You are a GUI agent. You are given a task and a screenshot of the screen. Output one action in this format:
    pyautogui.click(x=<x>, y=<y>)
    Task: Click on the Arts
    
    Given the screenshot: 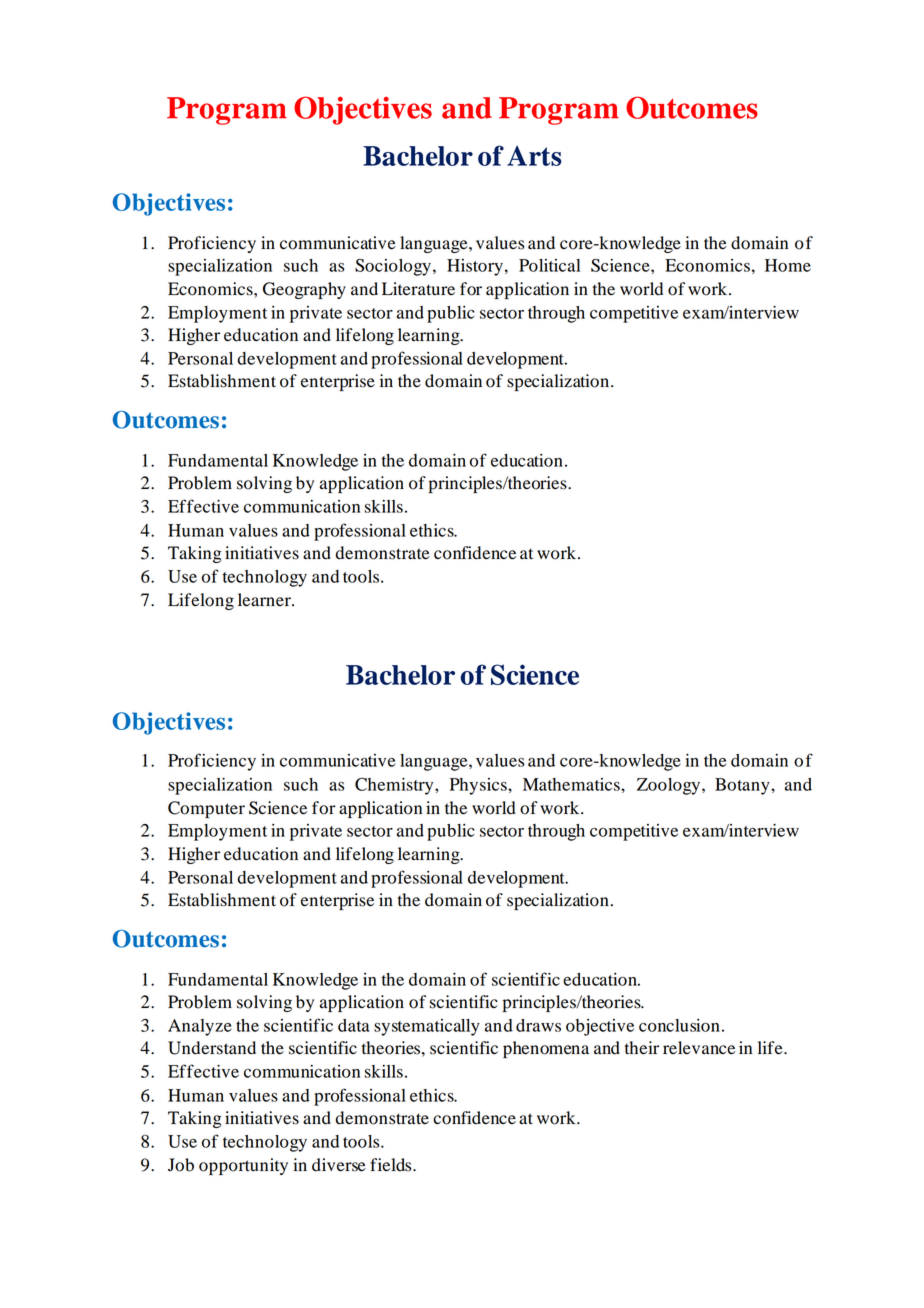 What is the action you would take?
    pyautogui.click(x=534, y=156)
